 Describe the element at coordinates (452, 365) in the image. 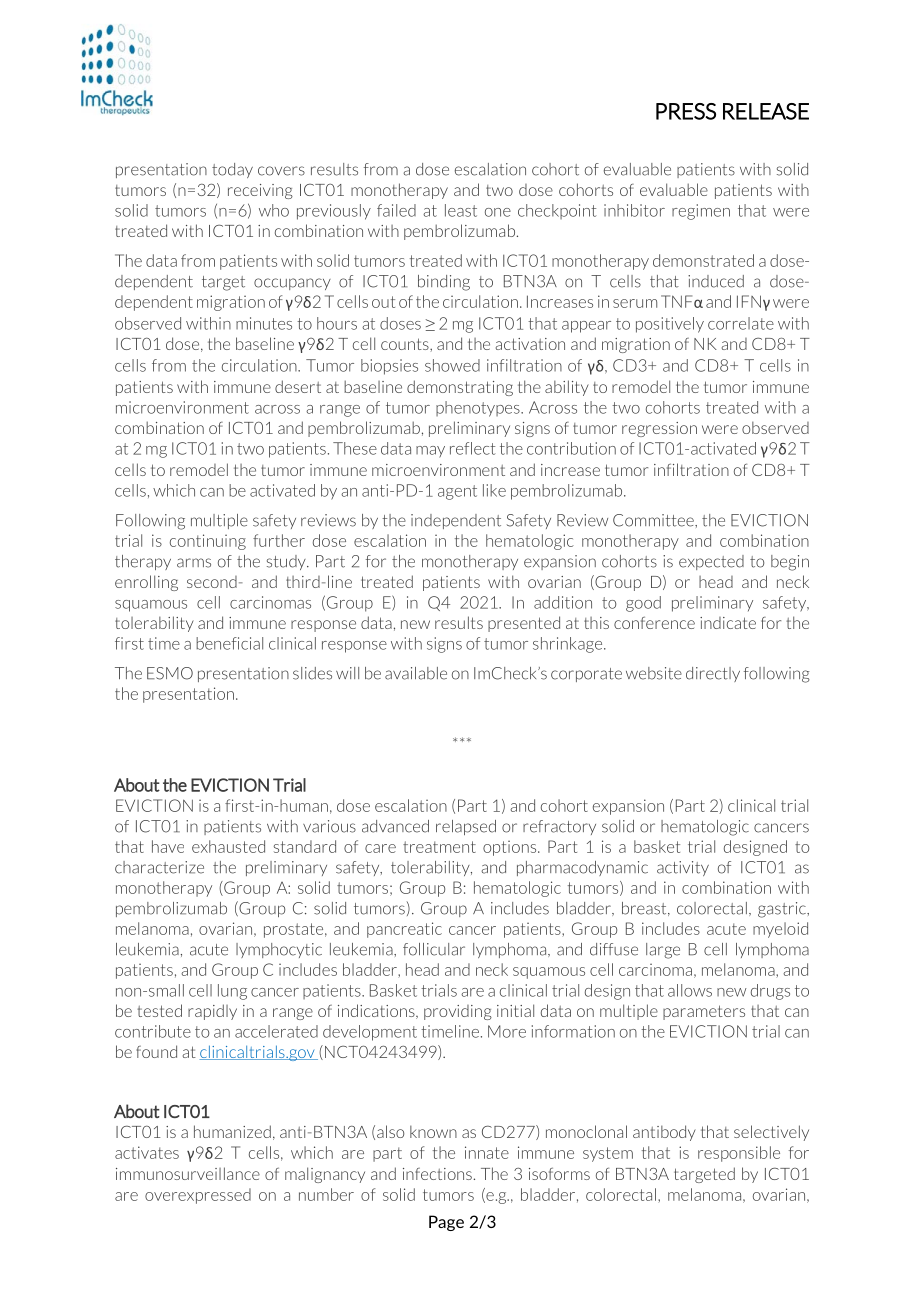

I see `showed` at that location.
